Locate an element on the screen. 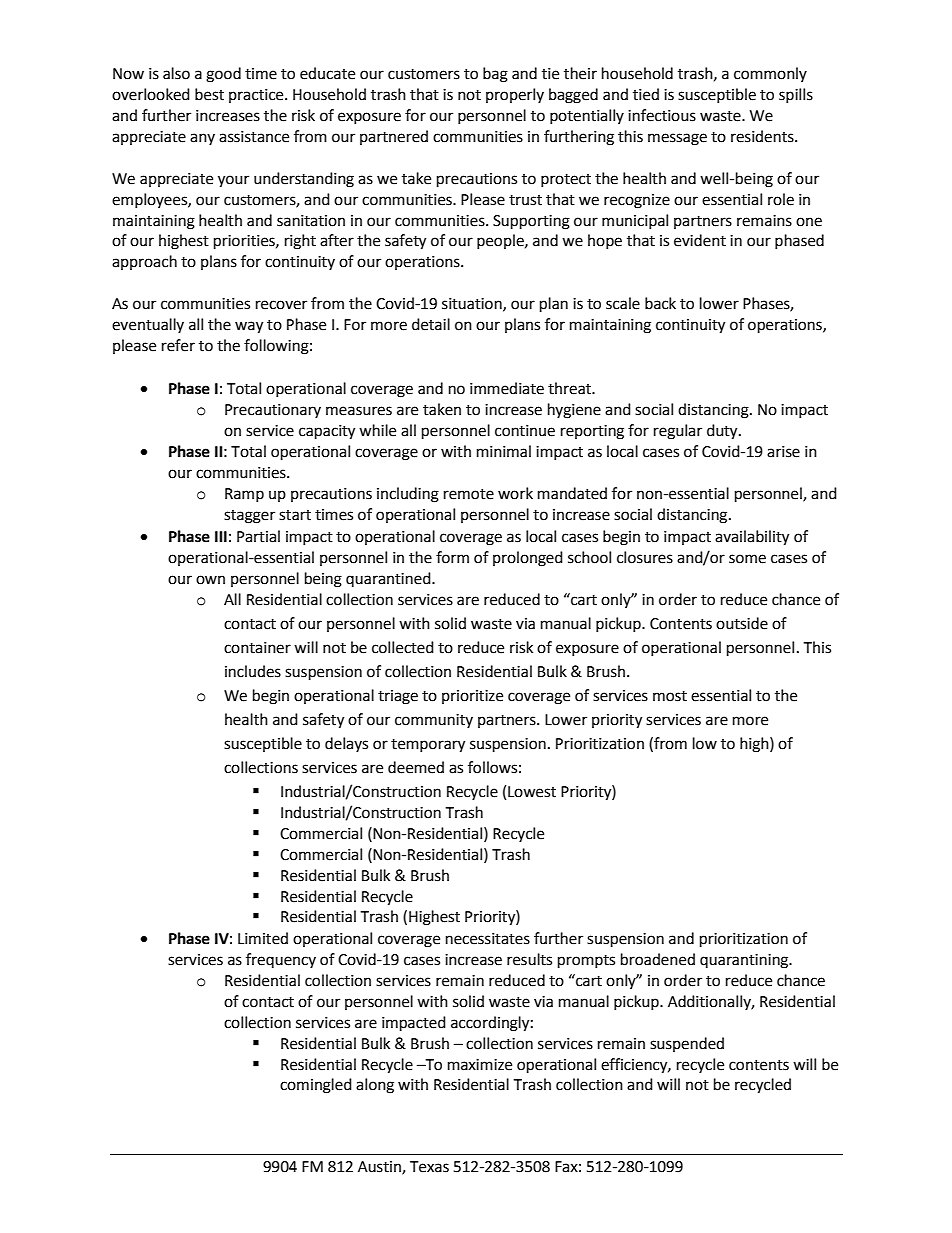 The width and height of the screenshot is (952, 1233). duty is located at coordinates (723, 432).
